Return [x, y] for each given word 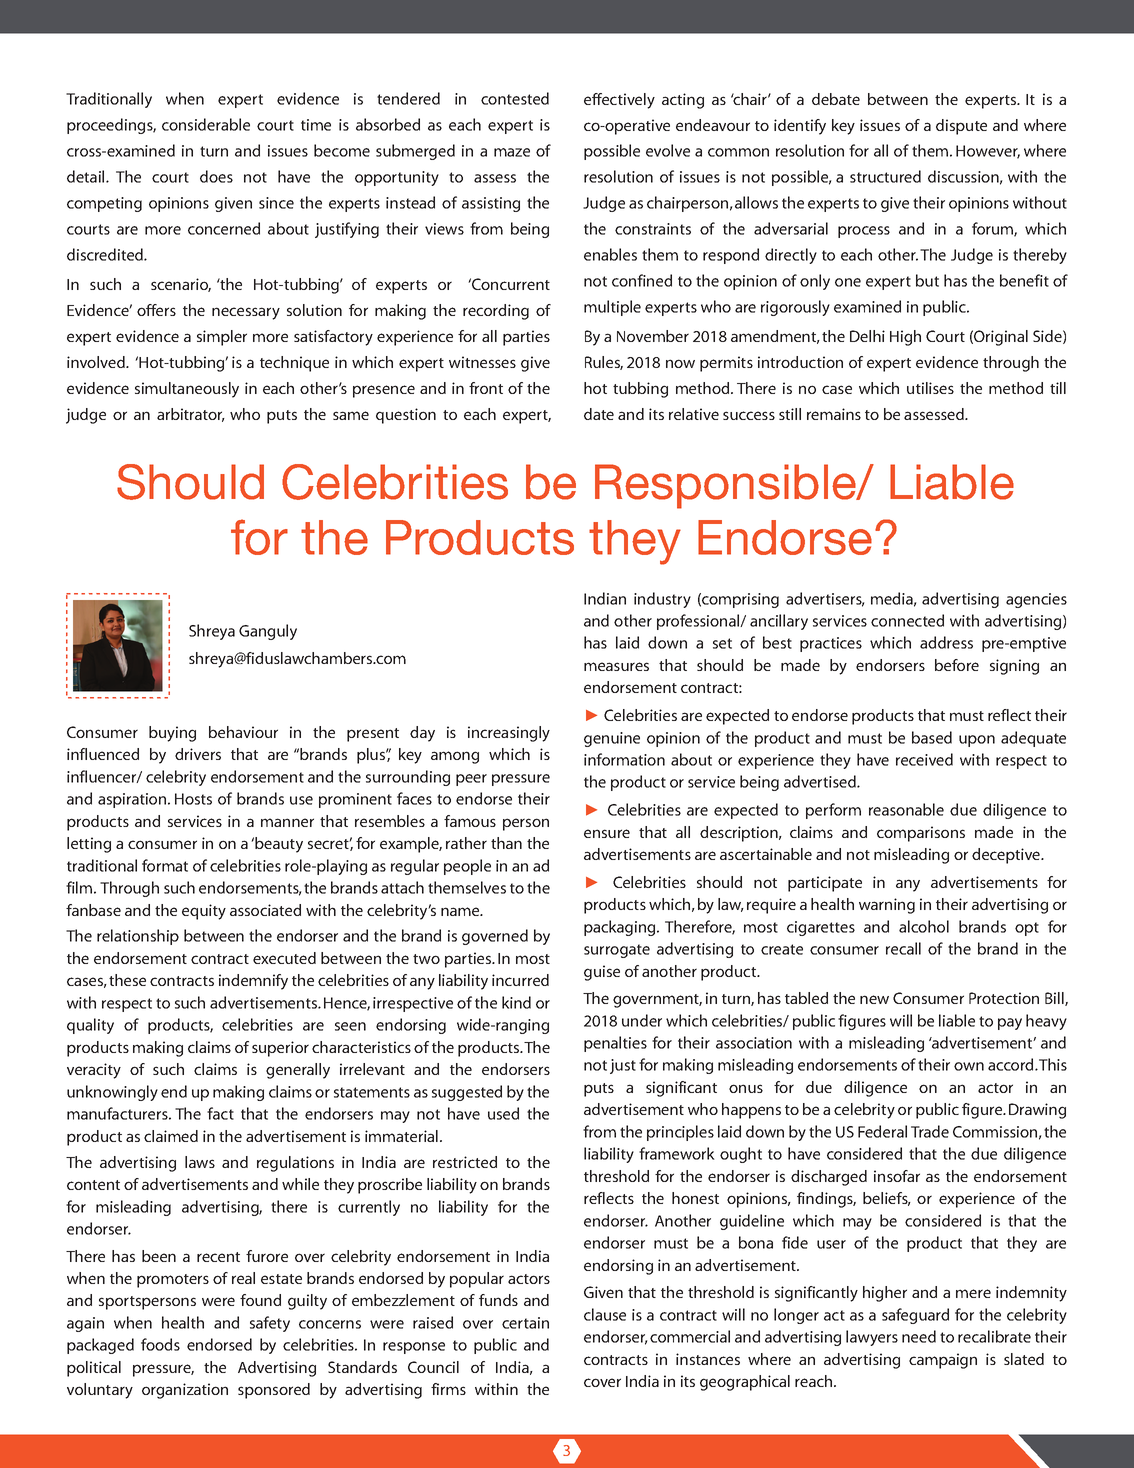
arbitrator [191, 415]
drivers [198, 754]
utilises [930, 388]
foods [160, 1344]
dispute [961, 127]
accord [1012, 1064]
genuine [612, 739]
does [216, 176]
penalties [615, 1044]
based [932, 737]
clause [605, 1314]
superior [280, 1049]
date [599, 414]
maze [512, 152]
